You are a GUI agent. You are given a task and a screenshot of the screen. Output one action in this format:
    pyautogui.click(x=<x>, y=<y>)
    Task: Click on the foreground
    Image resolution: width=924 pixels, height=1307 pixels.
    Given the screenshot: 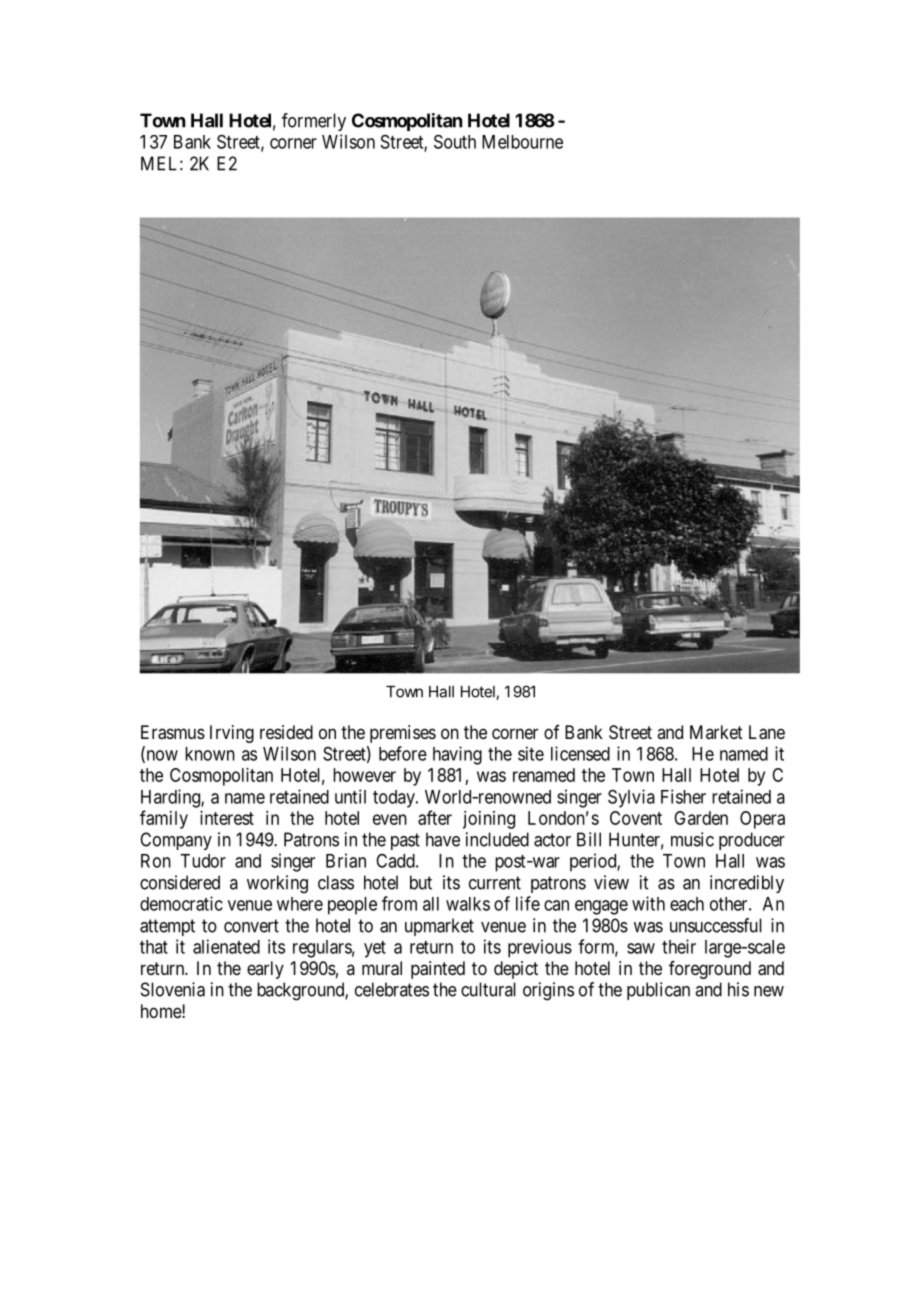 What is the action you would take?
    pyautogui.click(x=710, y=970)
